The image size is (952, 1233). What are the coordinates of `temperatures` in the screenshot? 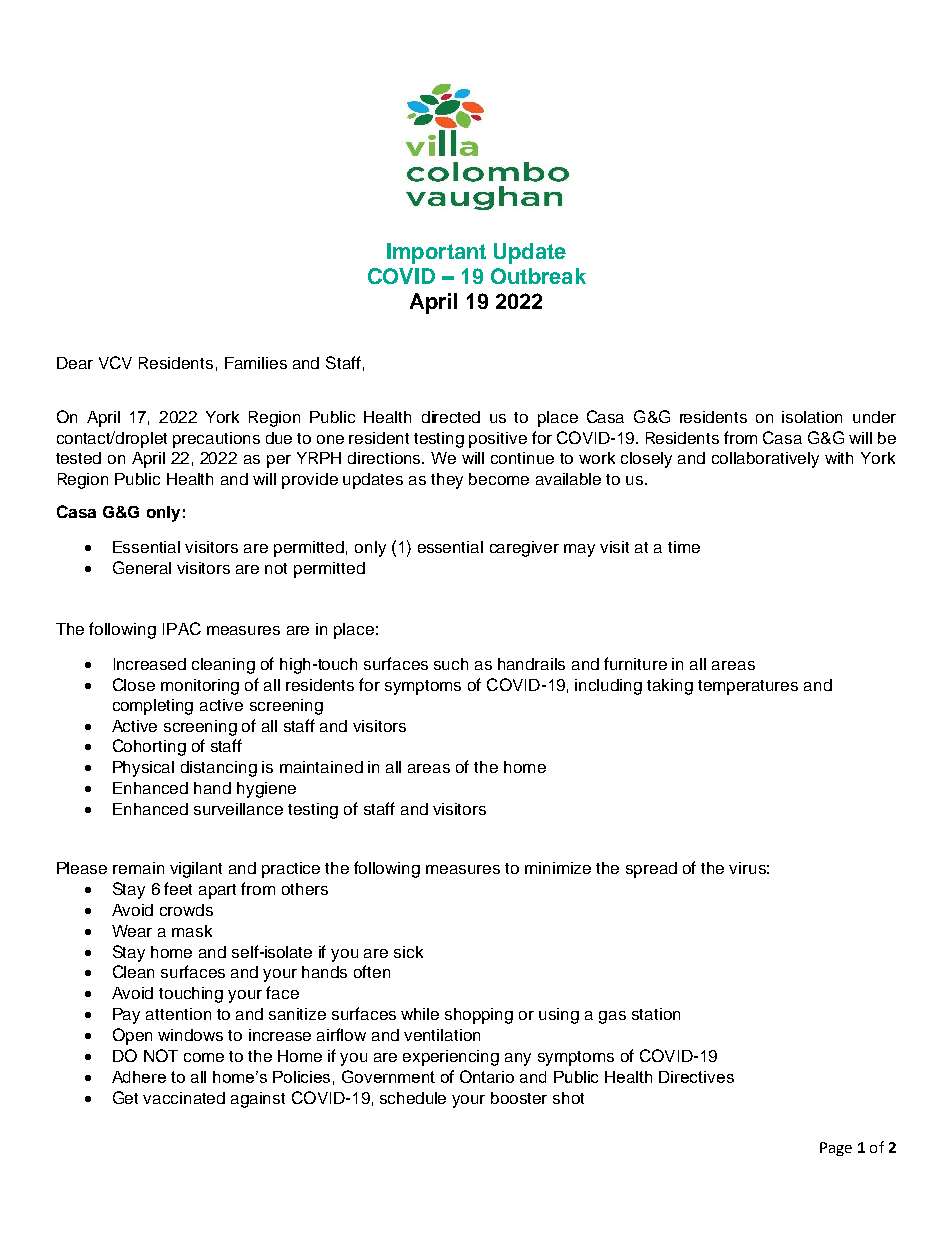 It's located at (748, 687).
